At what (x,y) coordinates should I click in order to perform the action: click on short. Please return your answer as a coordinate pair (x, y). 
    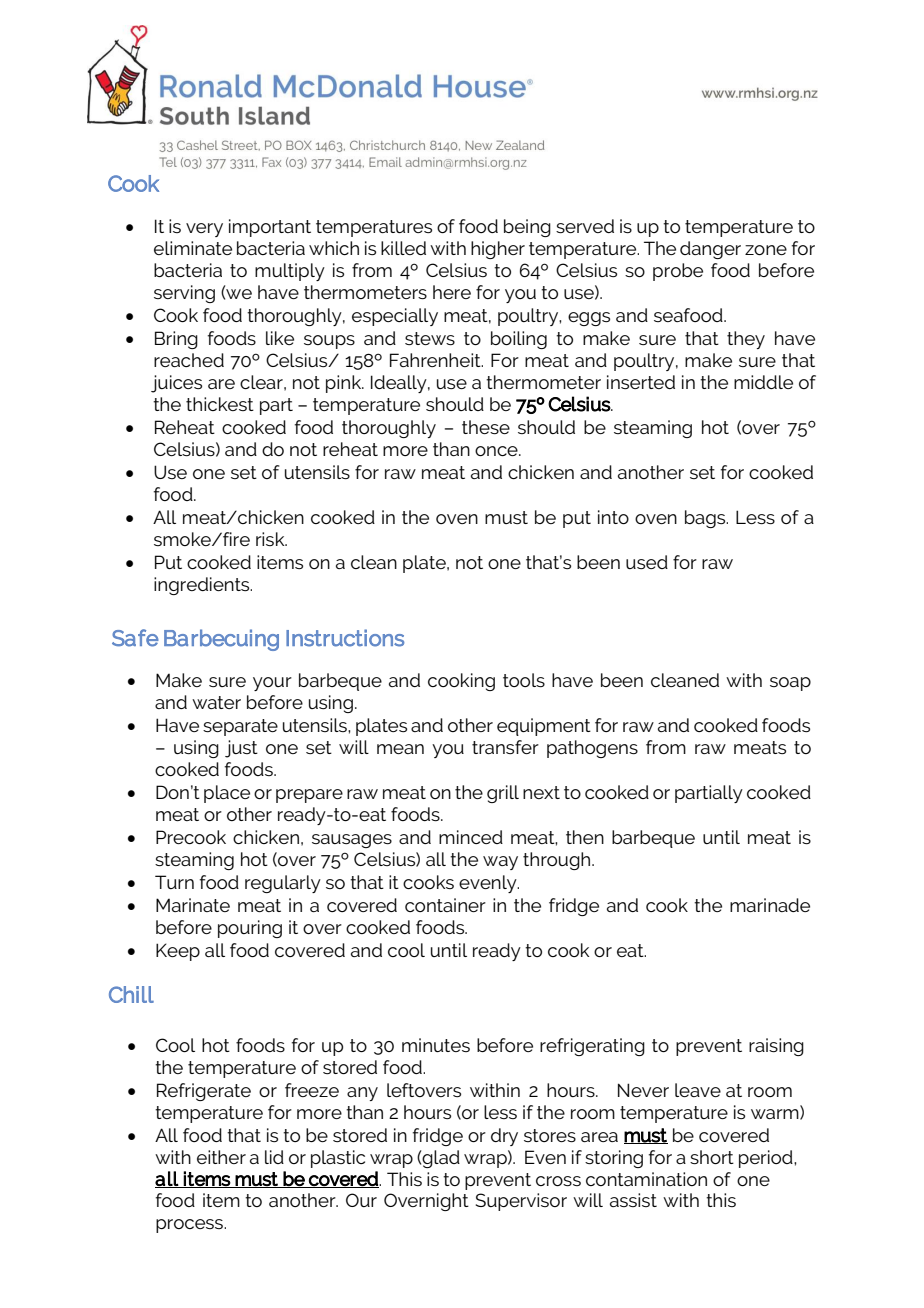
    Looking at the image, I should click on (712, 1157).
